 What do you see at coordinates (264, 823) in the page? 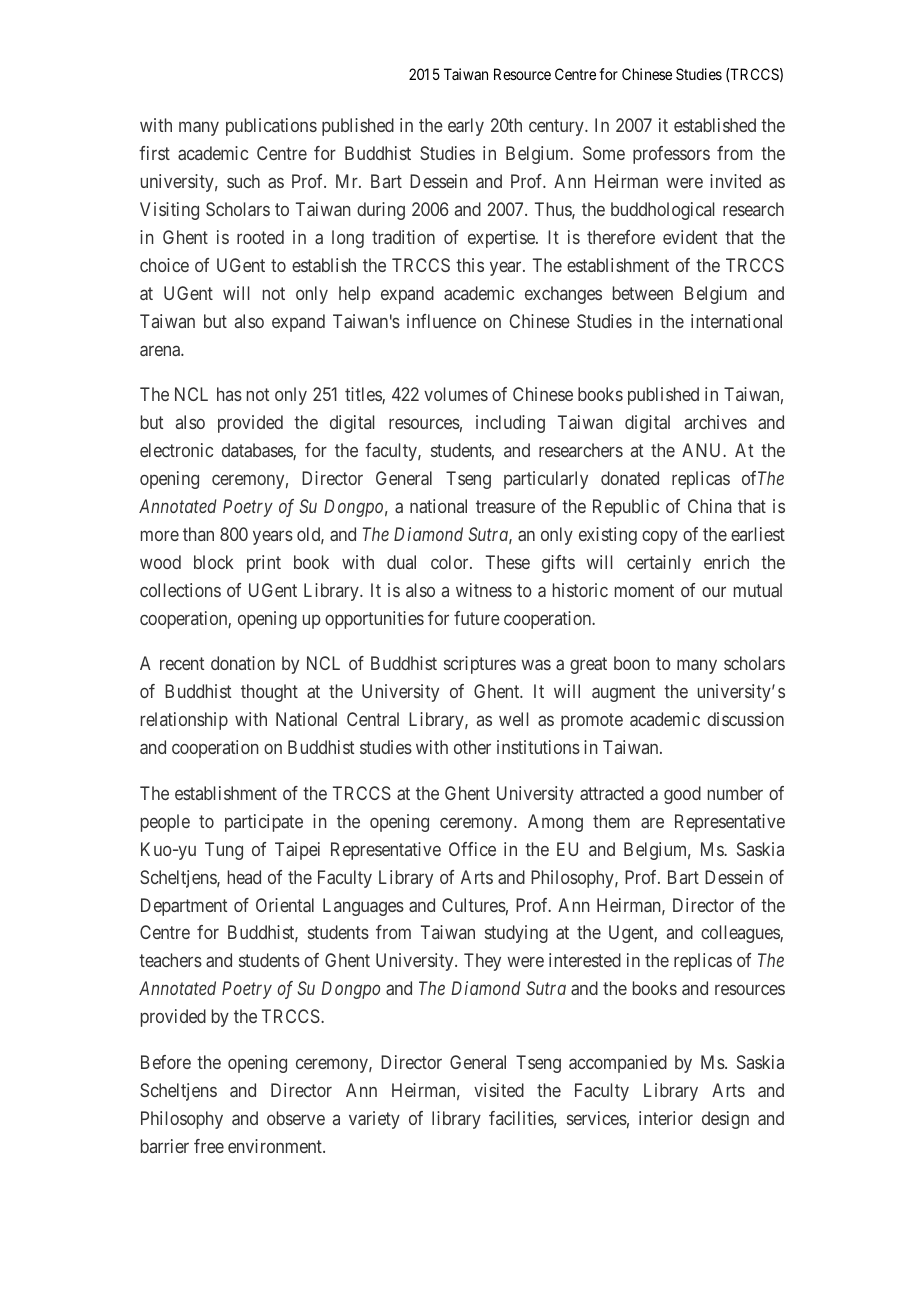
I see `participate` at bounding box center [264, 823].
